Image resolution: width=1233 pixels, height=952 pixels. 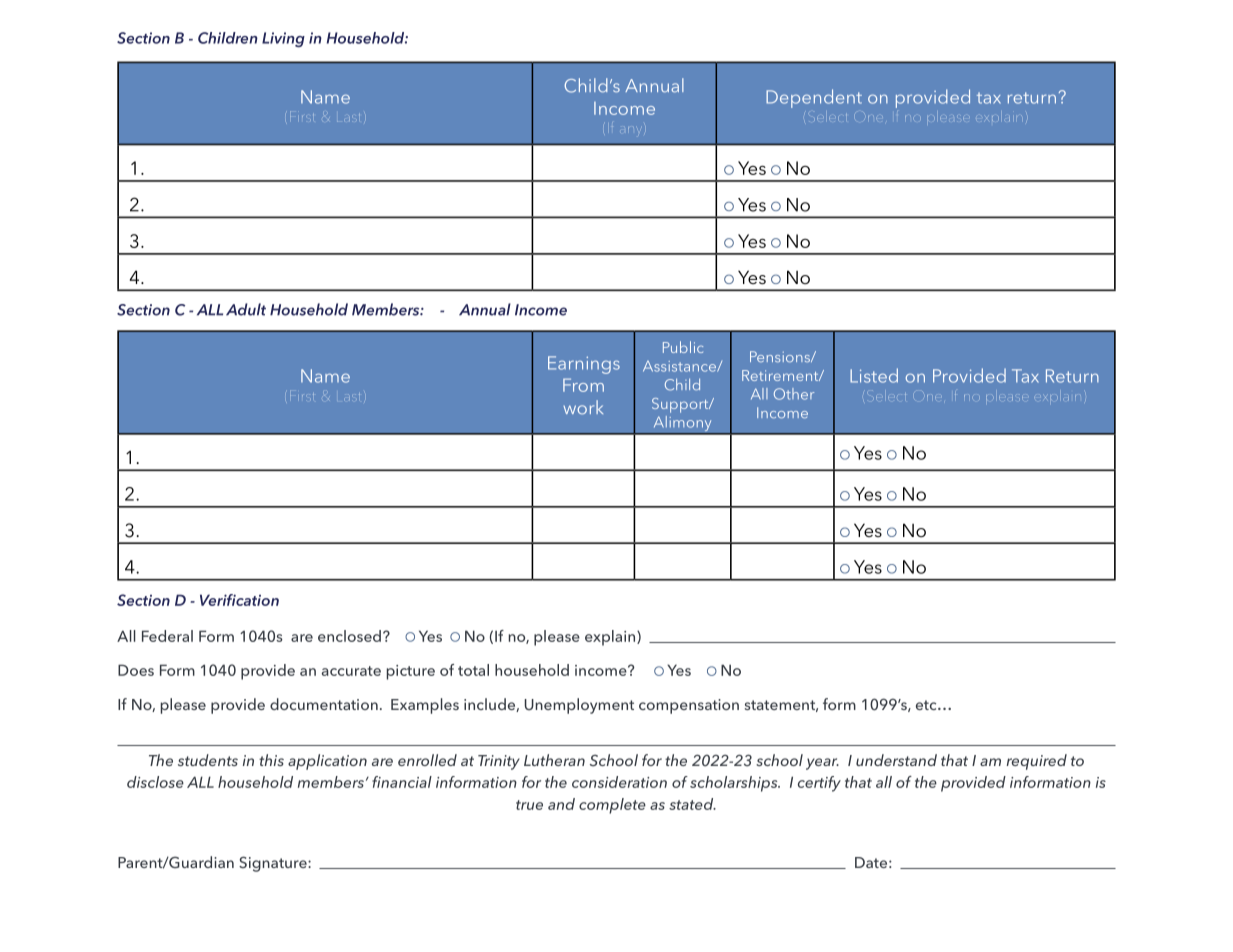 What do you see at coordinates (579, 706) in the screenshot?
I see `Unemployment` at bounding box center [579, 706].
